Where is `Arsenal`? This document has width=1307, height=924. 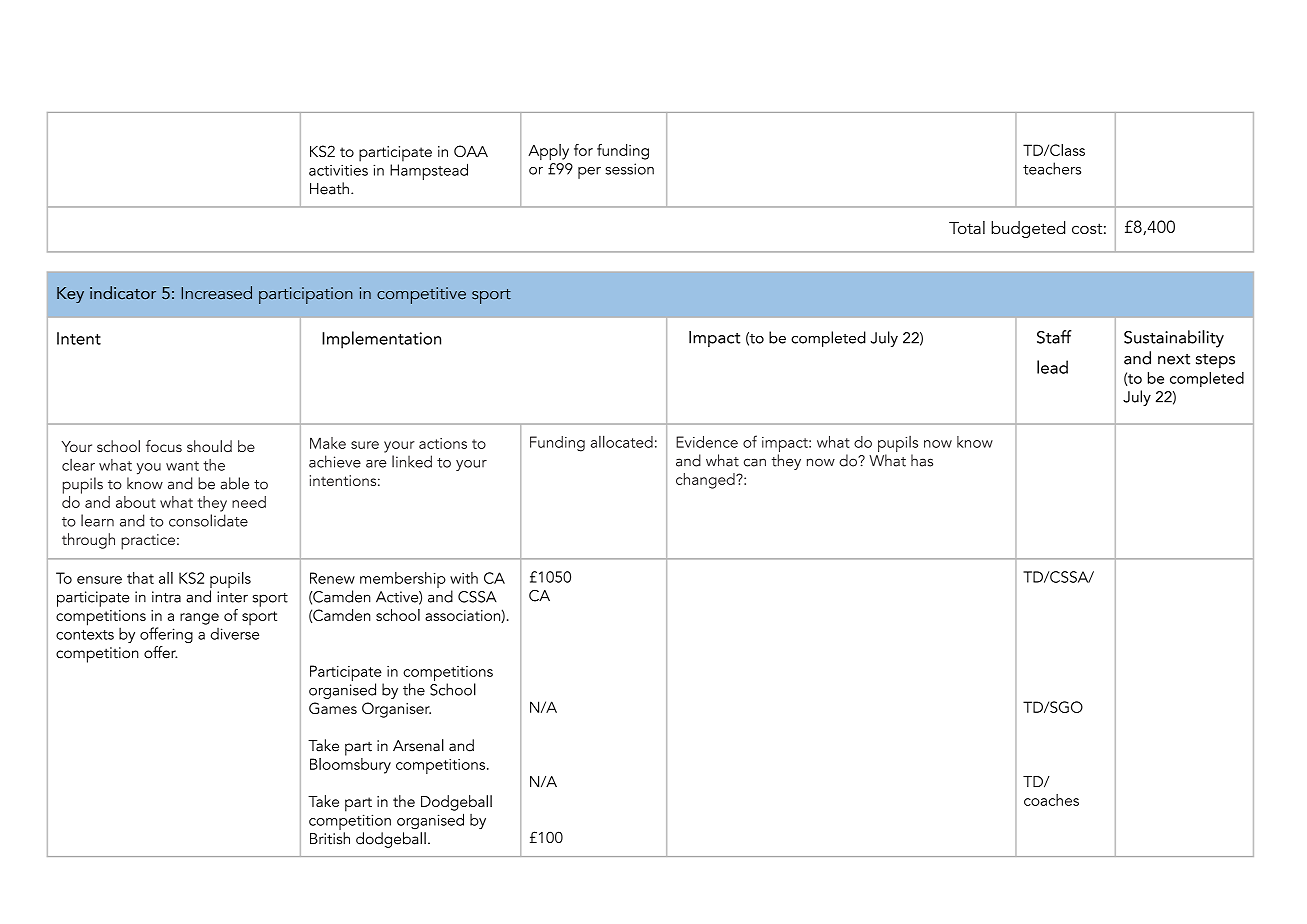
Arsenal is located at coordinates (418, 745).
